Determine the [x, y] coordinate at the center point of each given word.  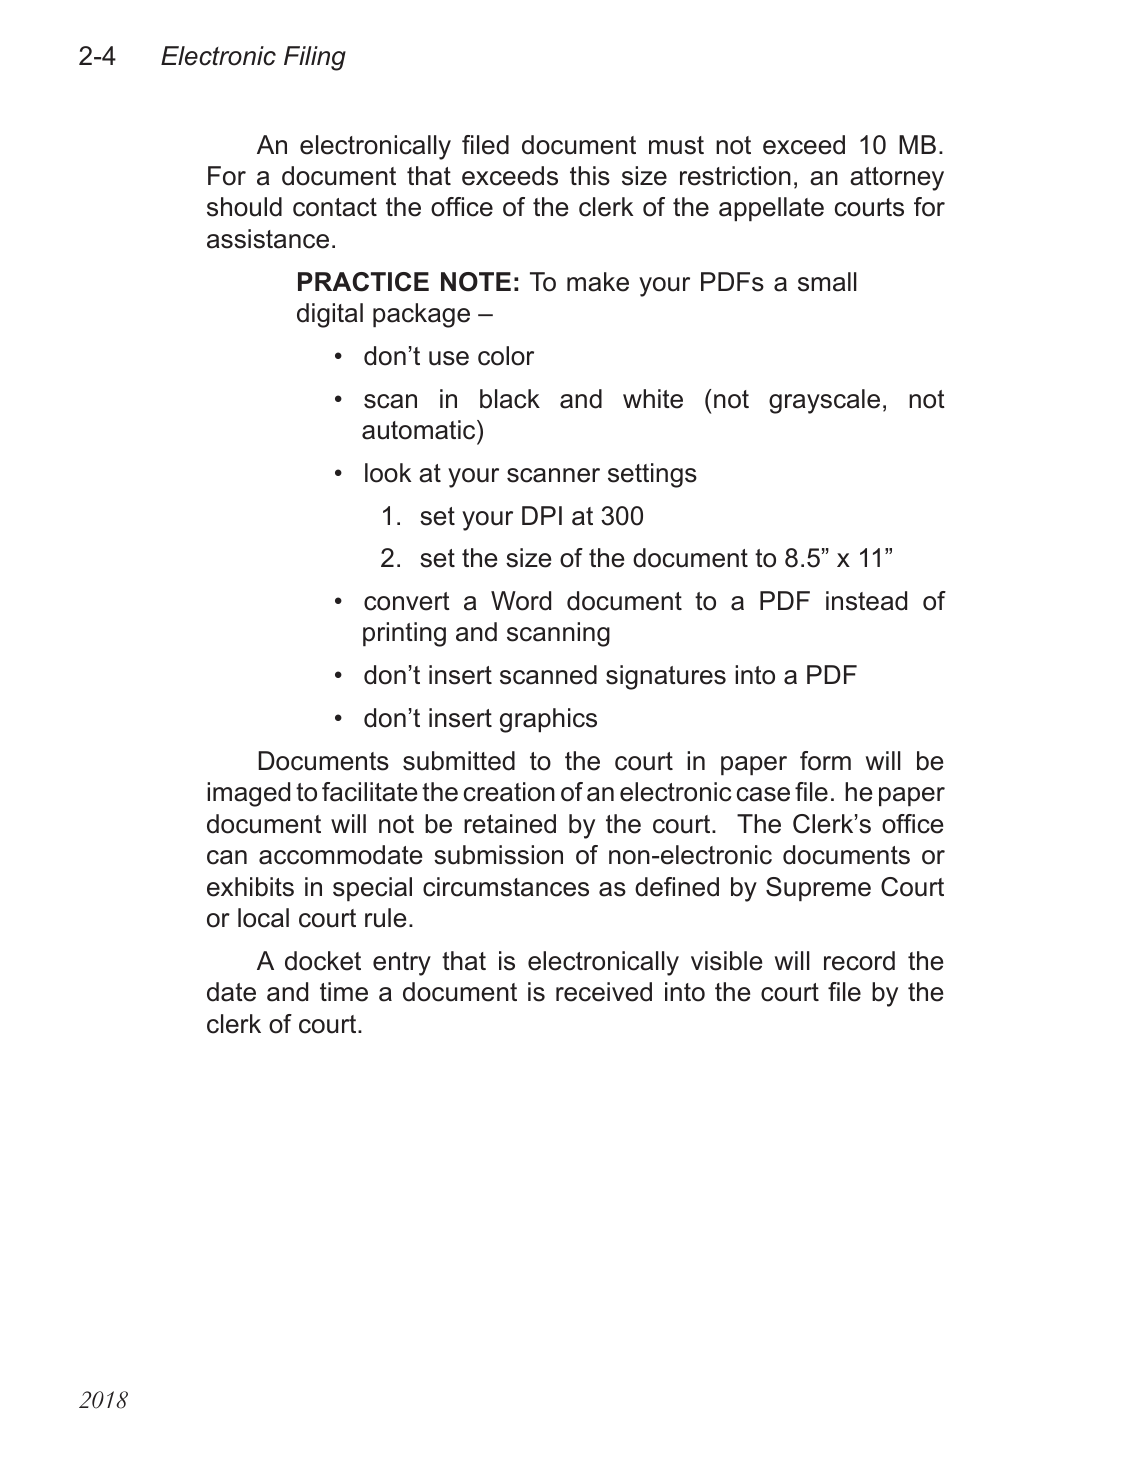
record [859, 961]
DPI [542, 515]
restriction [735, 176]
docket [323, 961]
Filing [315, 58]
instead [866, 601]
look [388, 473]
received [604, 992]
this [590, 176]
